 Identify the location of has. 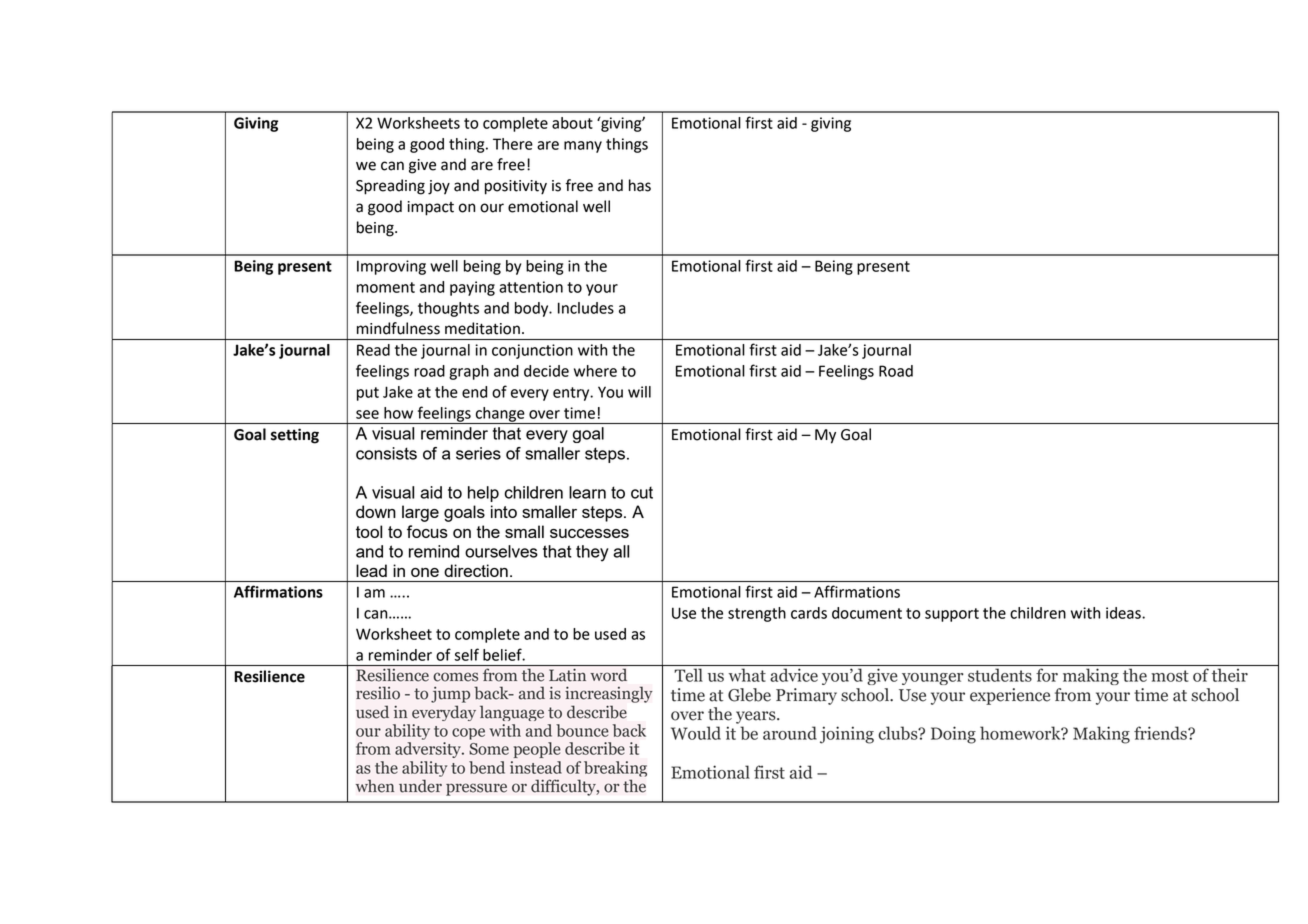
(640, 185).
